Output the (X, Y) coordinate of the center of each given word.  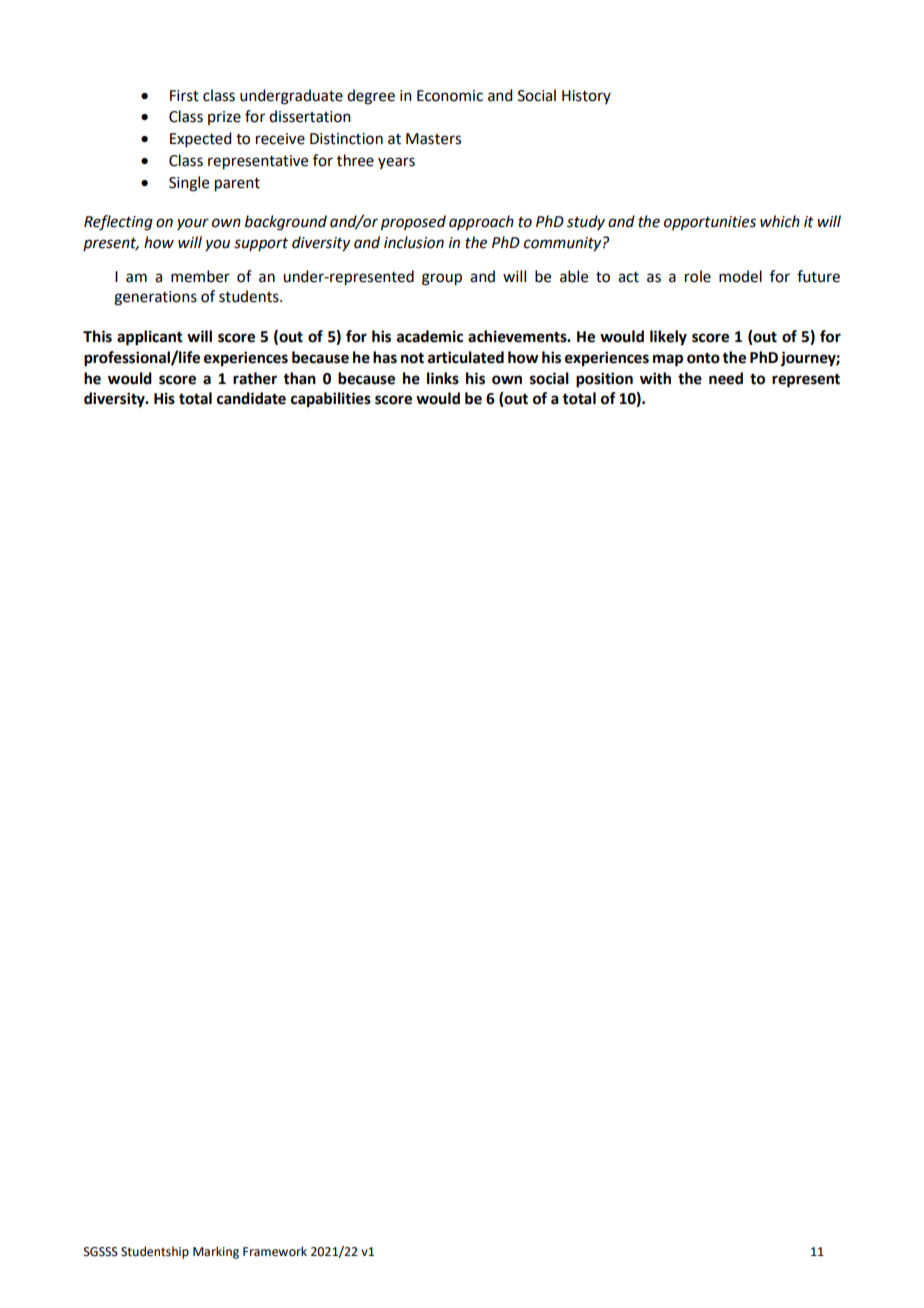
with (655, 378)
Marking (216, 1252)
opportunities (710, 223)
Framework (275, 1251)
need (726, 378)
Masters (433, 139)
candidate (251, 398)
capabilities (331, 400)
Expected (200, 139)
